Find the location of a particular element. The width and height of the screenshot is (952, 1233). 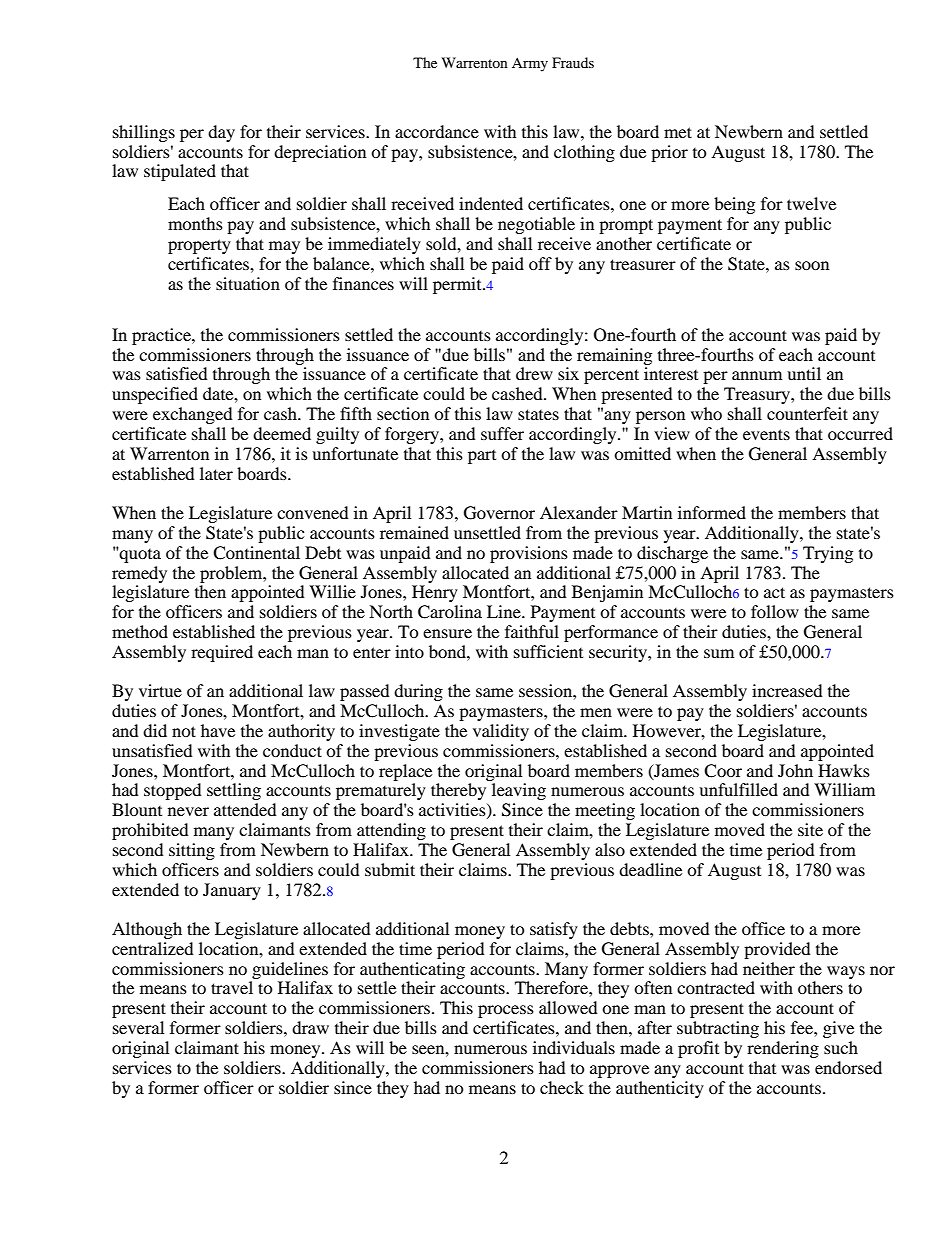

leaving is located at coordinates (519, 791).
